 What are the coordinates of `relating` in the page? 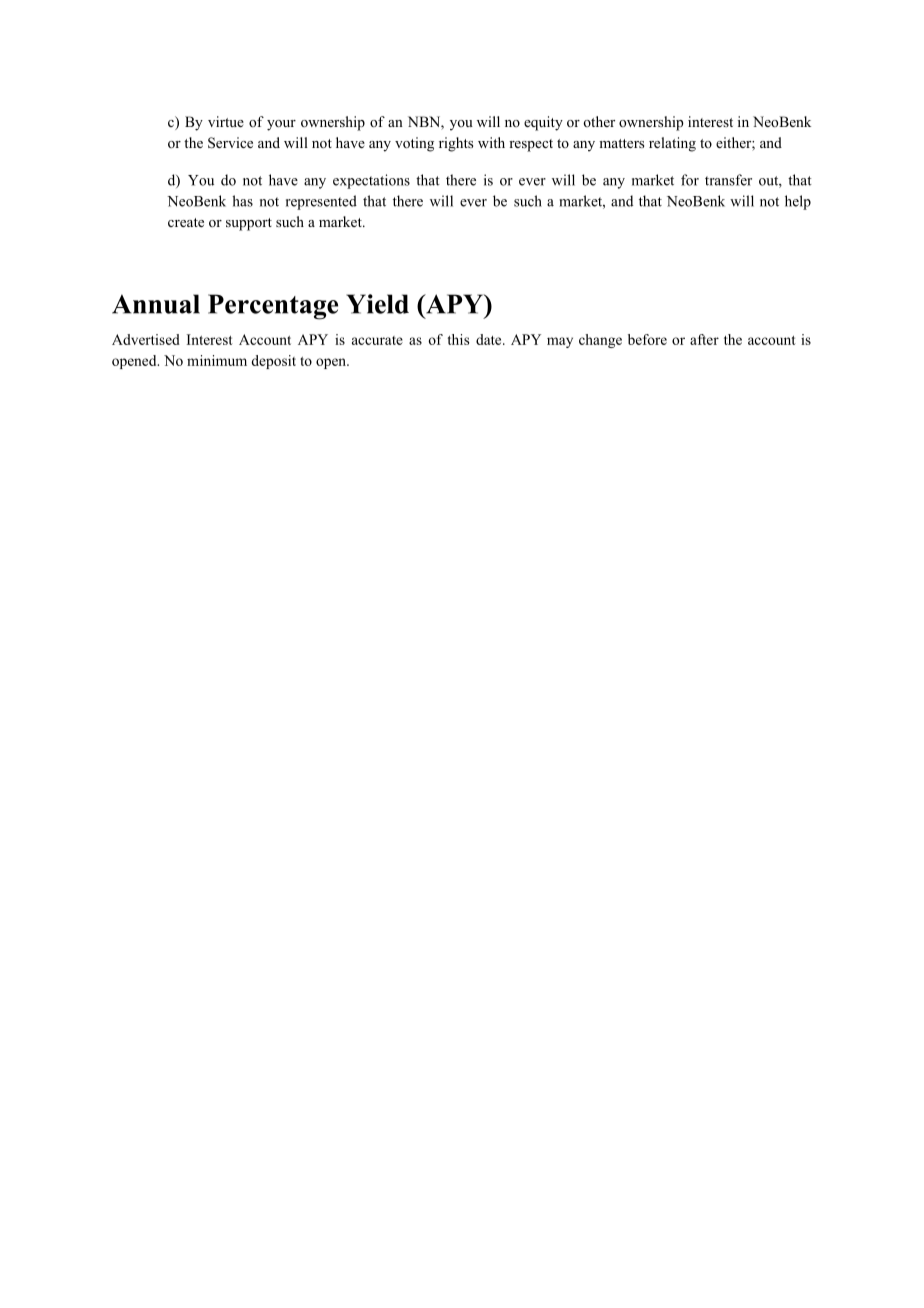 It's located at (672, 144).
